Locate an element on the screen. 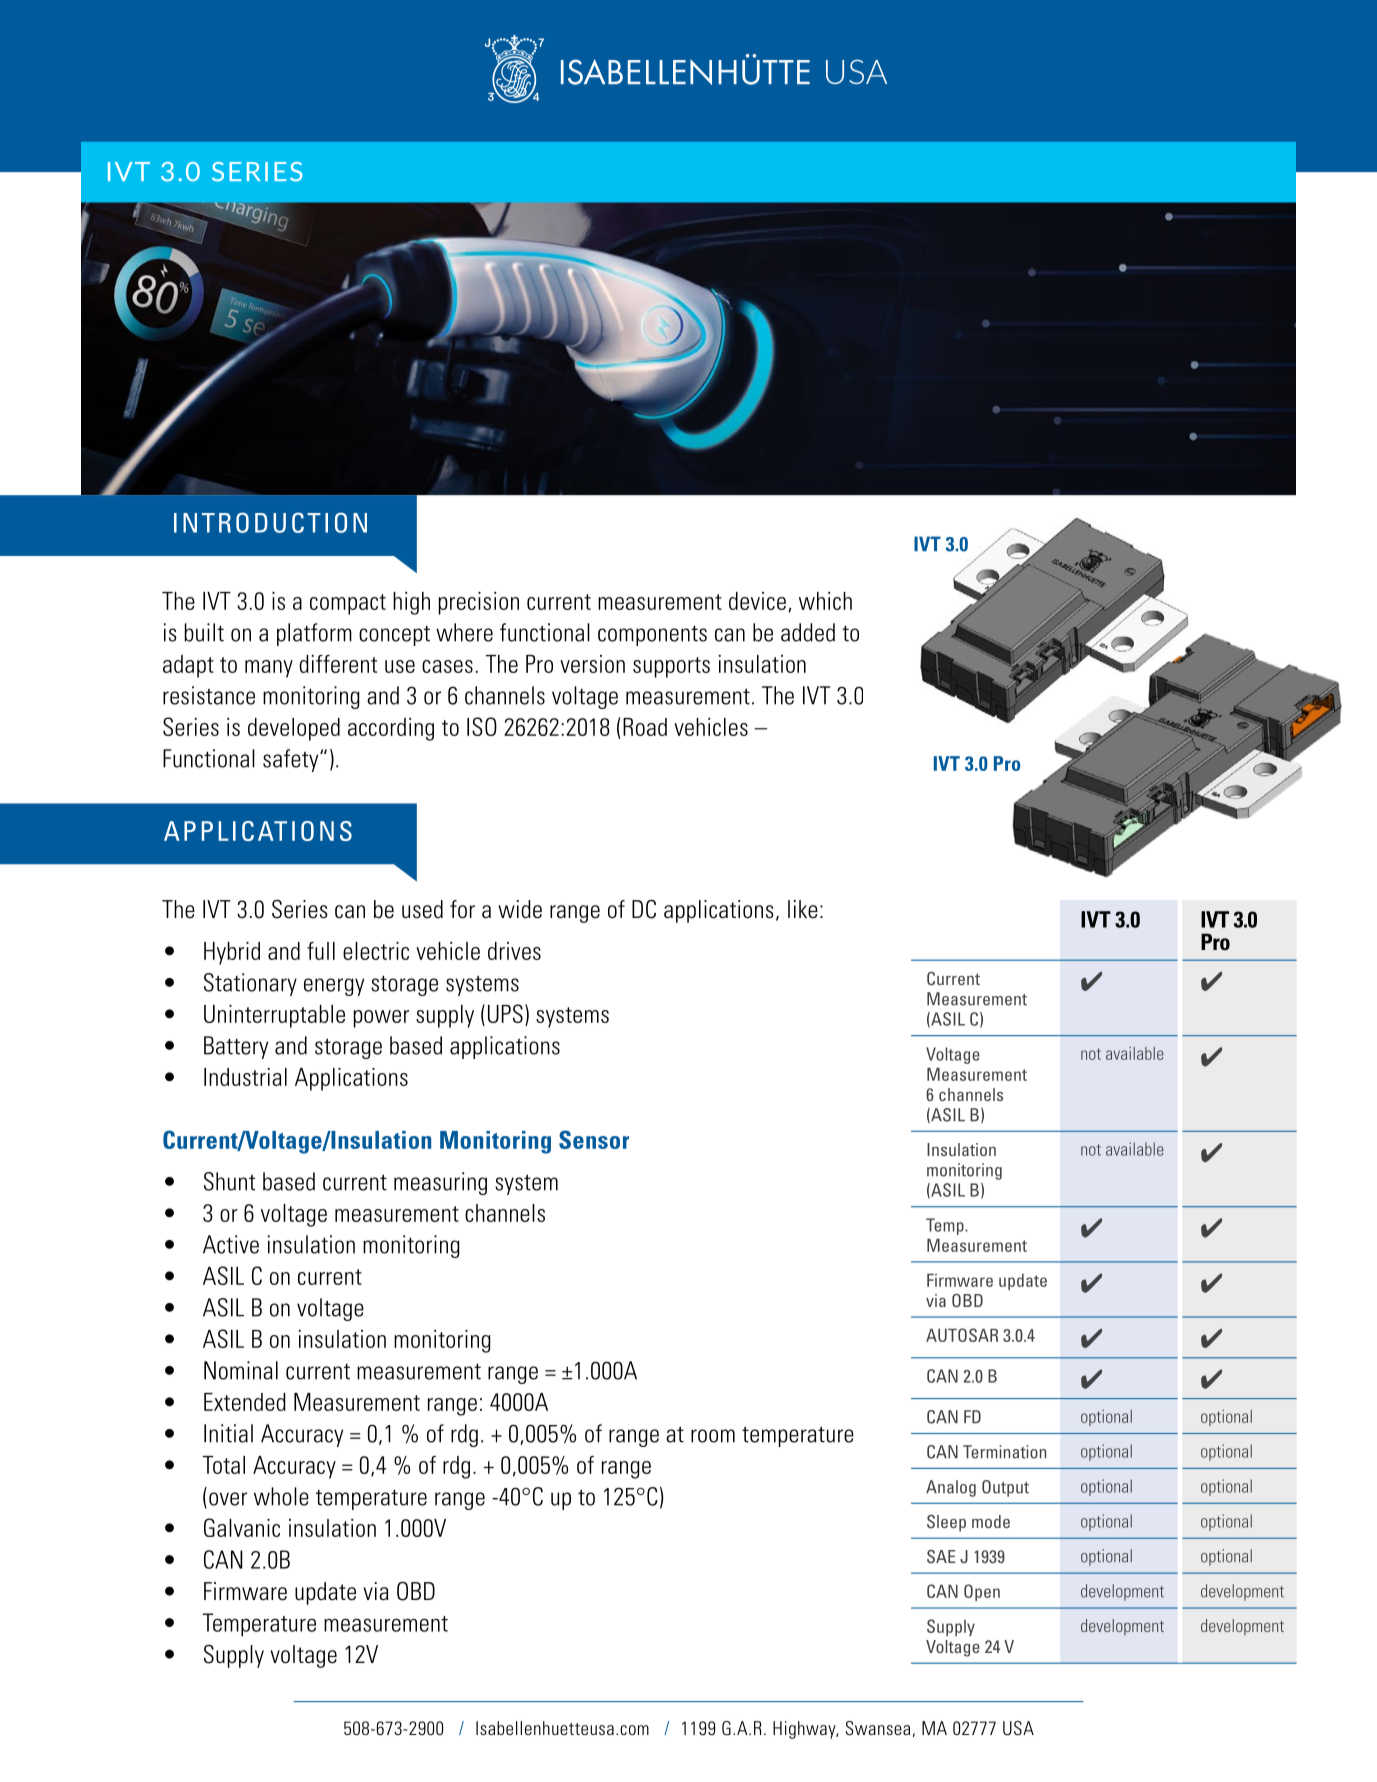 This screenshot has height=1782, width=1377. which is located at coordinates (825, 601).
